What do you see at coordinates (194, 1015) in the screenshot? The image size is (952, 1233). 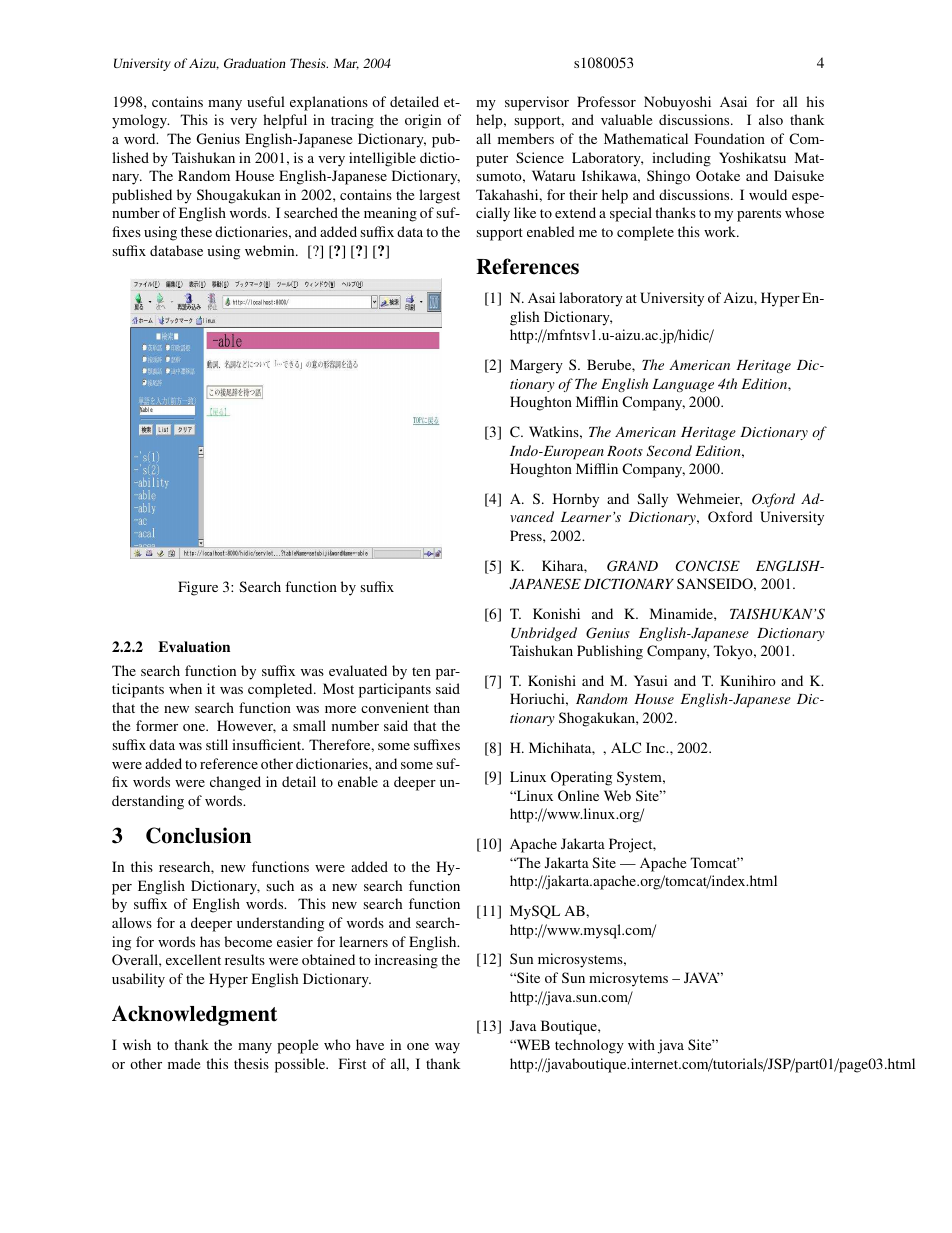 I see `Acknowledgment` at bounding box center [194, 1015].
